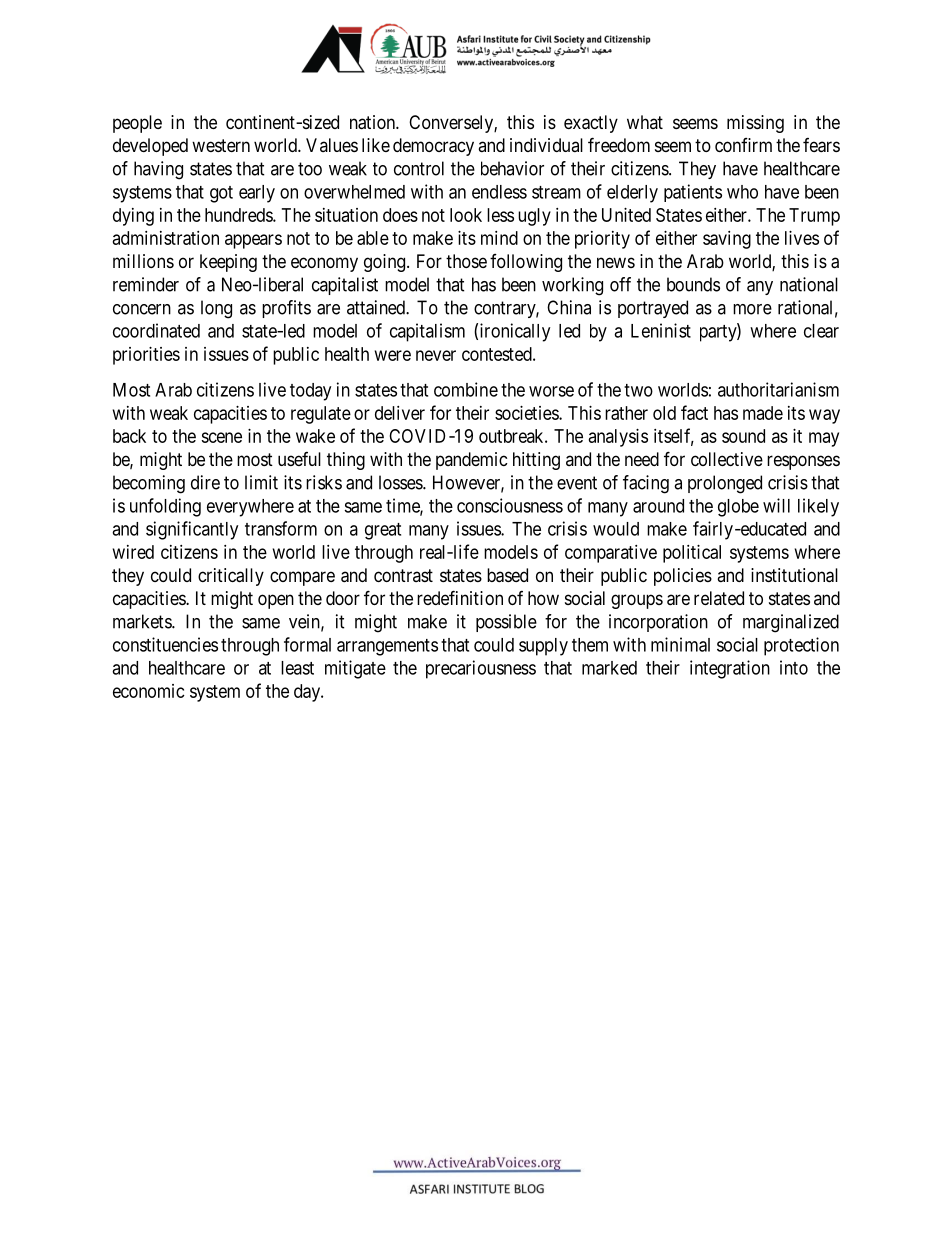  Describe the element at coordinates (510, 505) in the image. I see `consciousness` at that location.
